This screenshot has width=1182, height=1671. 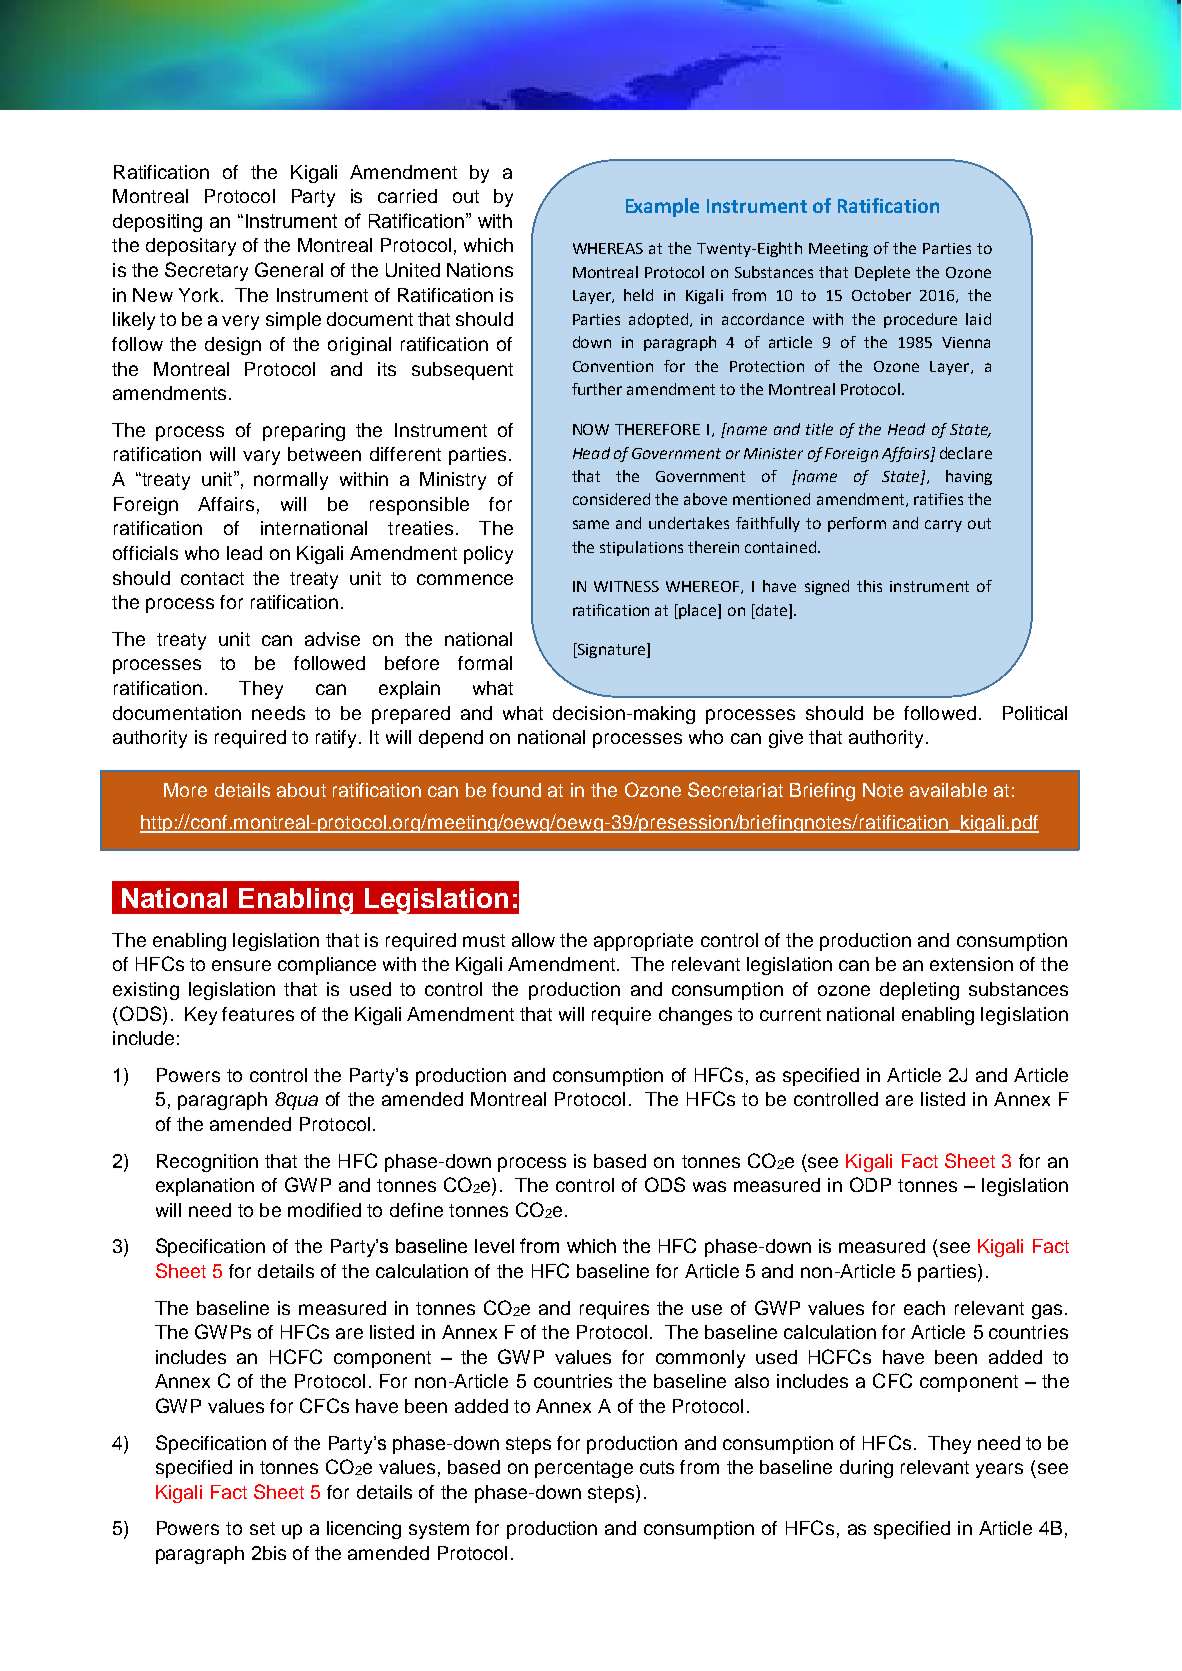 What do you see at coordinates (262, 1528) in the screenshot?
I see `set` at bounding box center [262, 1528].
